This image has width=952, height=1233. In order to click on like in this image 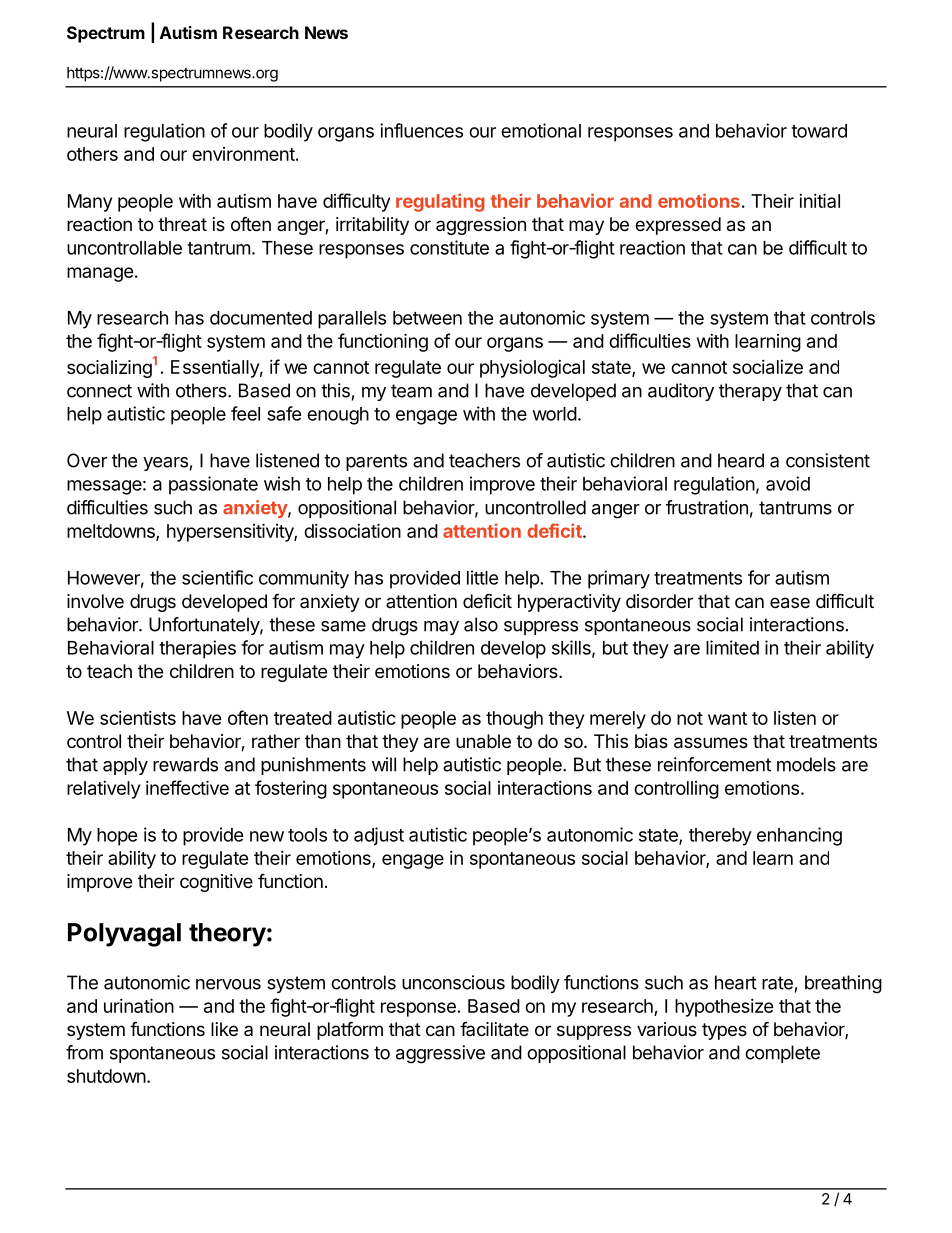, I will do `click(224, 1029)`.
